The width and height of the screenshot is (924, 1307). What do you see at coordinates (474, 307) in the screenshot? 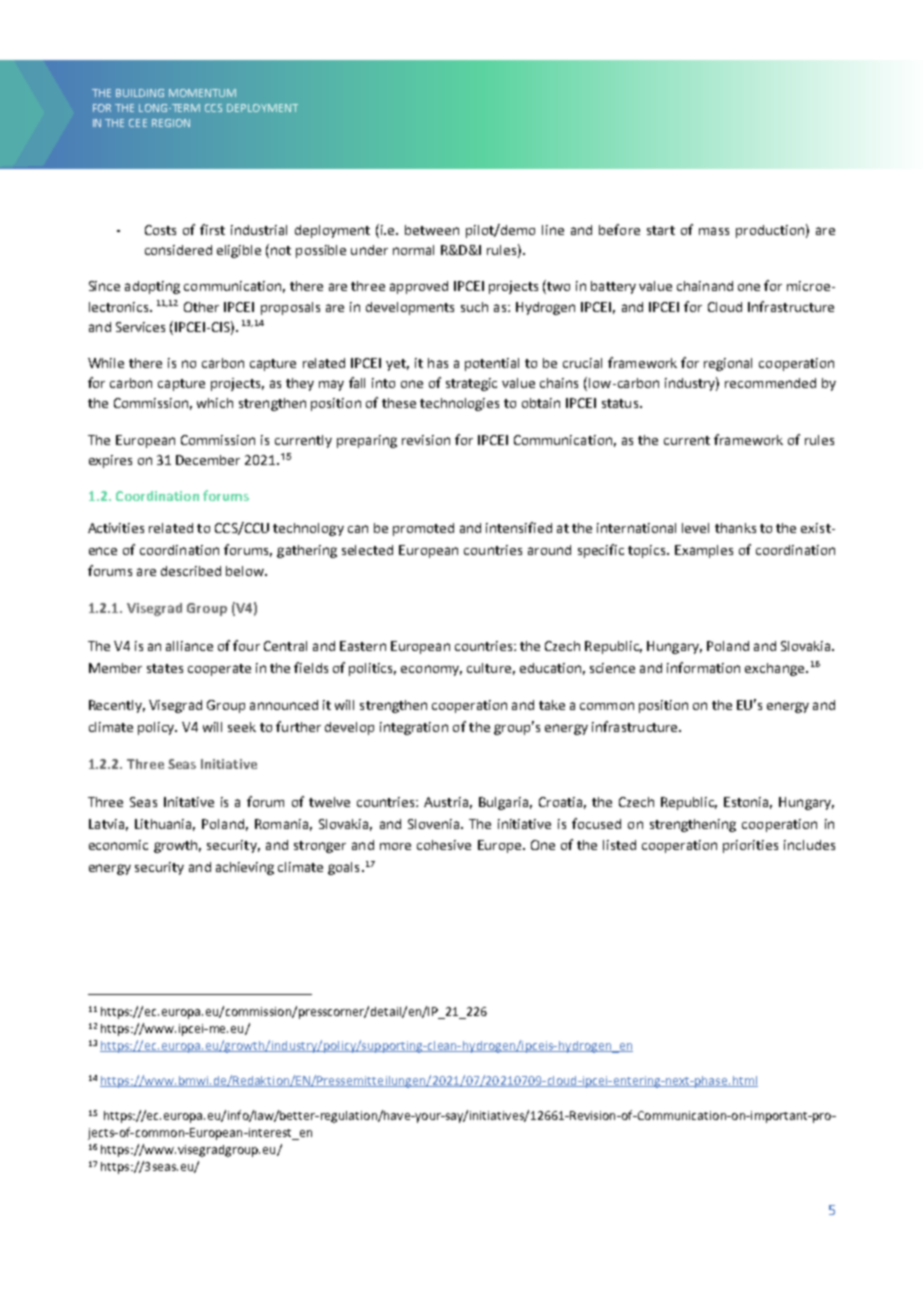
I see `such` at bounding box center [474, 307].
